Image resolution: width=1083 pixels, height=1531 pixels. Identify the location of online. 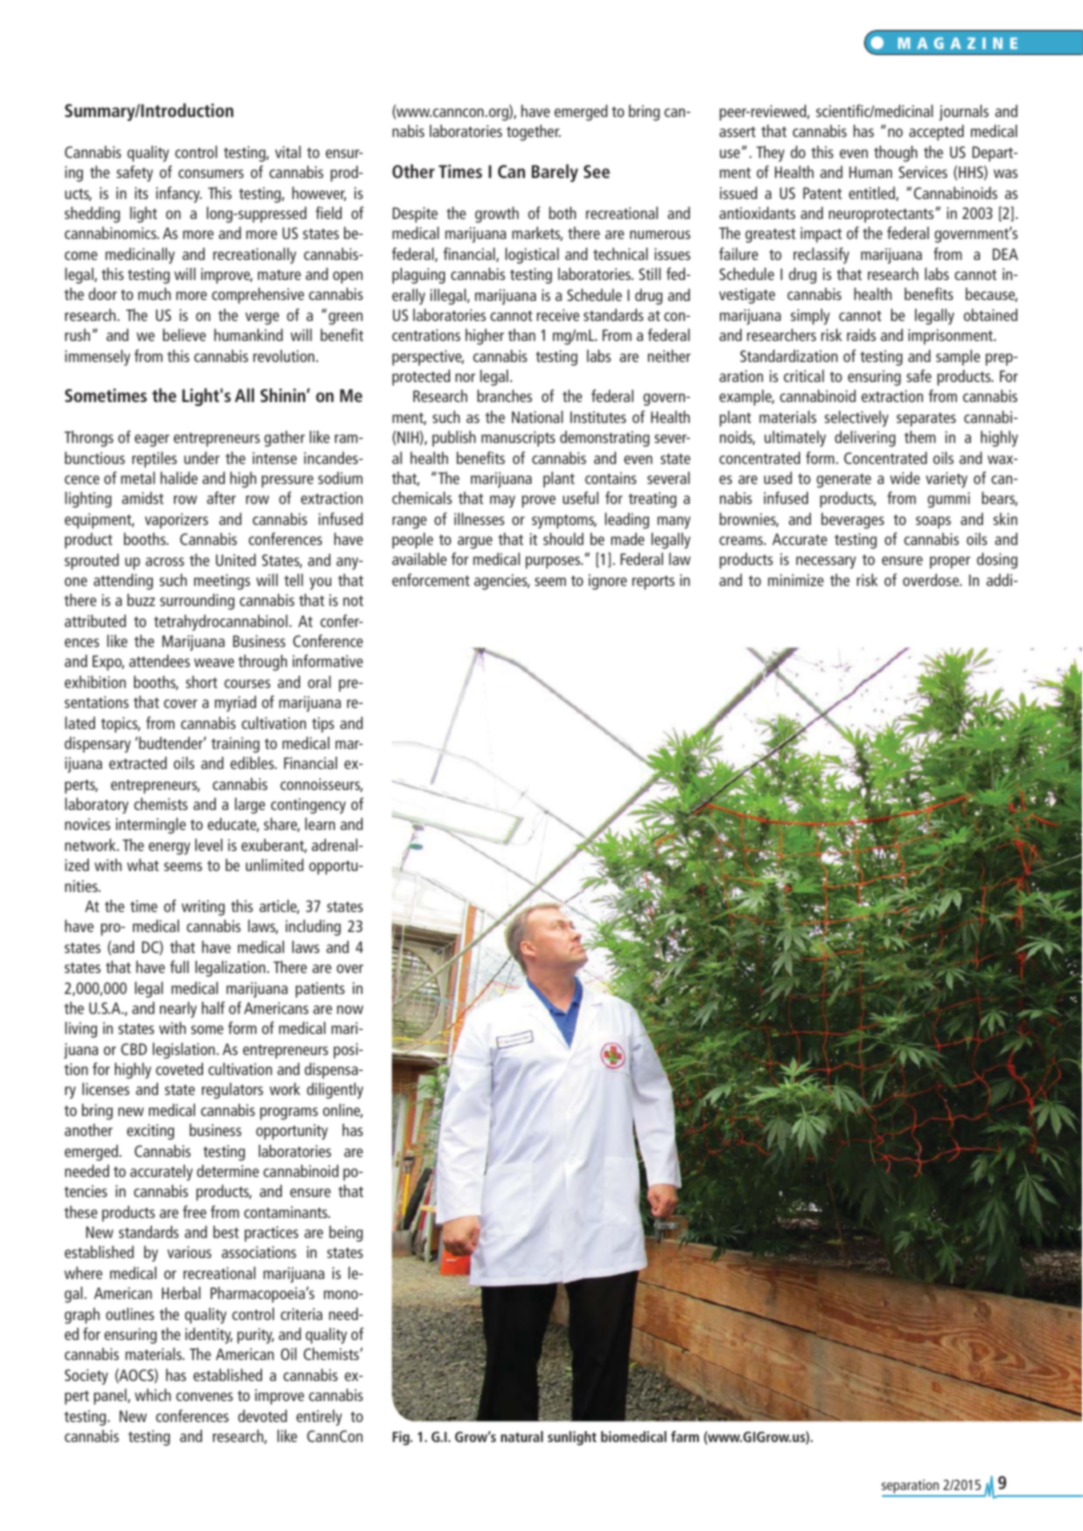
(343, 1111).
